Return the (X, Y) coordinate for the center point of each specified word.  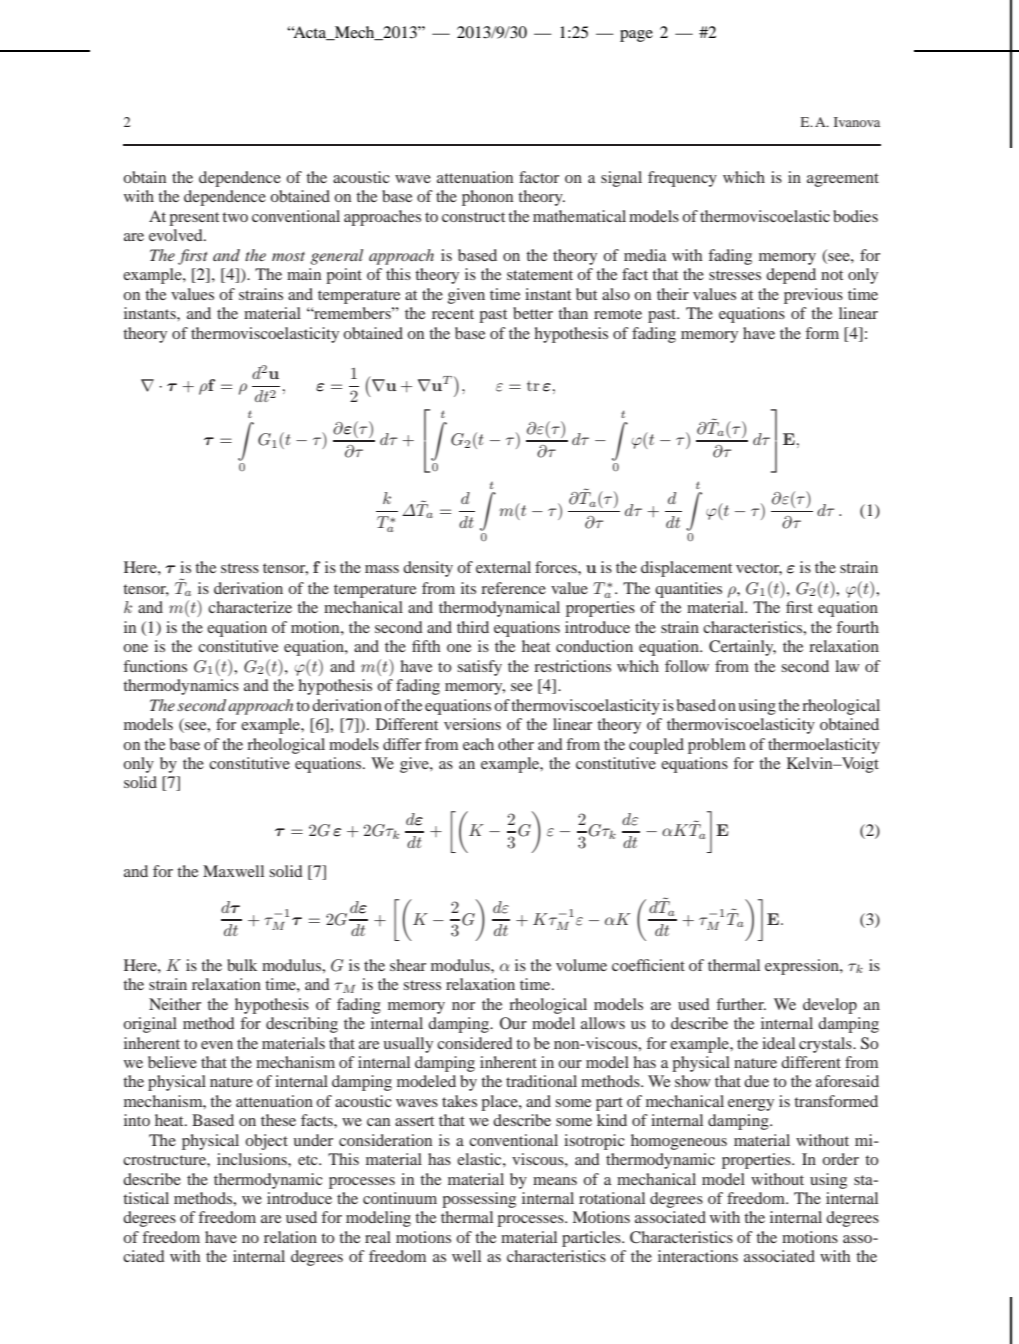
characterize (250, 607)
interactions (698, 1256)
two (235, 217)
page (636, 36)
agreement (843, 180)
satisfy (479, 668)
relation (290, 1237)
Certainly (742, 648)
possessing (479, 1200)
